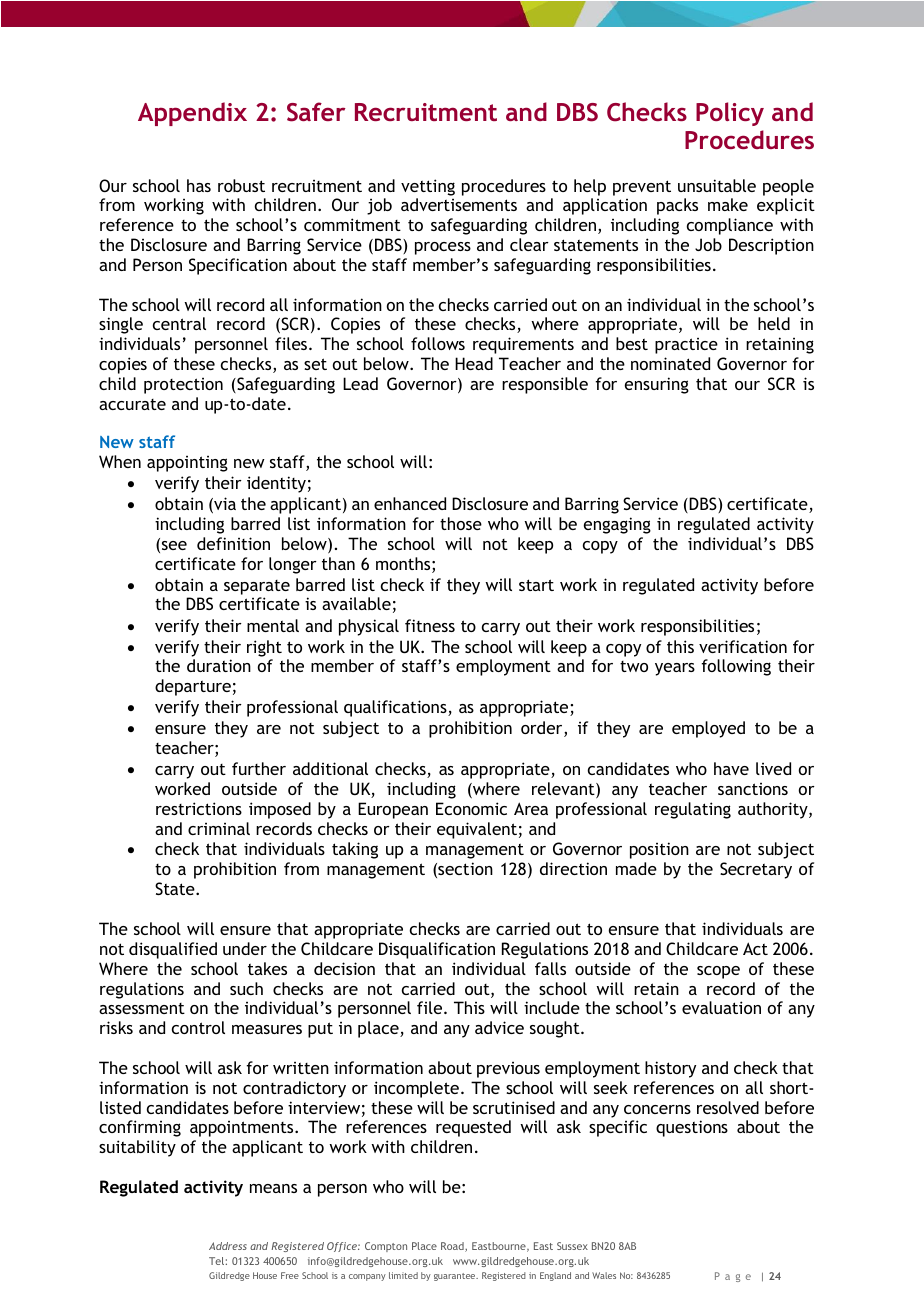 Image resolution: width=924 pixels, height=1308 pixels. I want to click on Address, so click(228, 1246).
